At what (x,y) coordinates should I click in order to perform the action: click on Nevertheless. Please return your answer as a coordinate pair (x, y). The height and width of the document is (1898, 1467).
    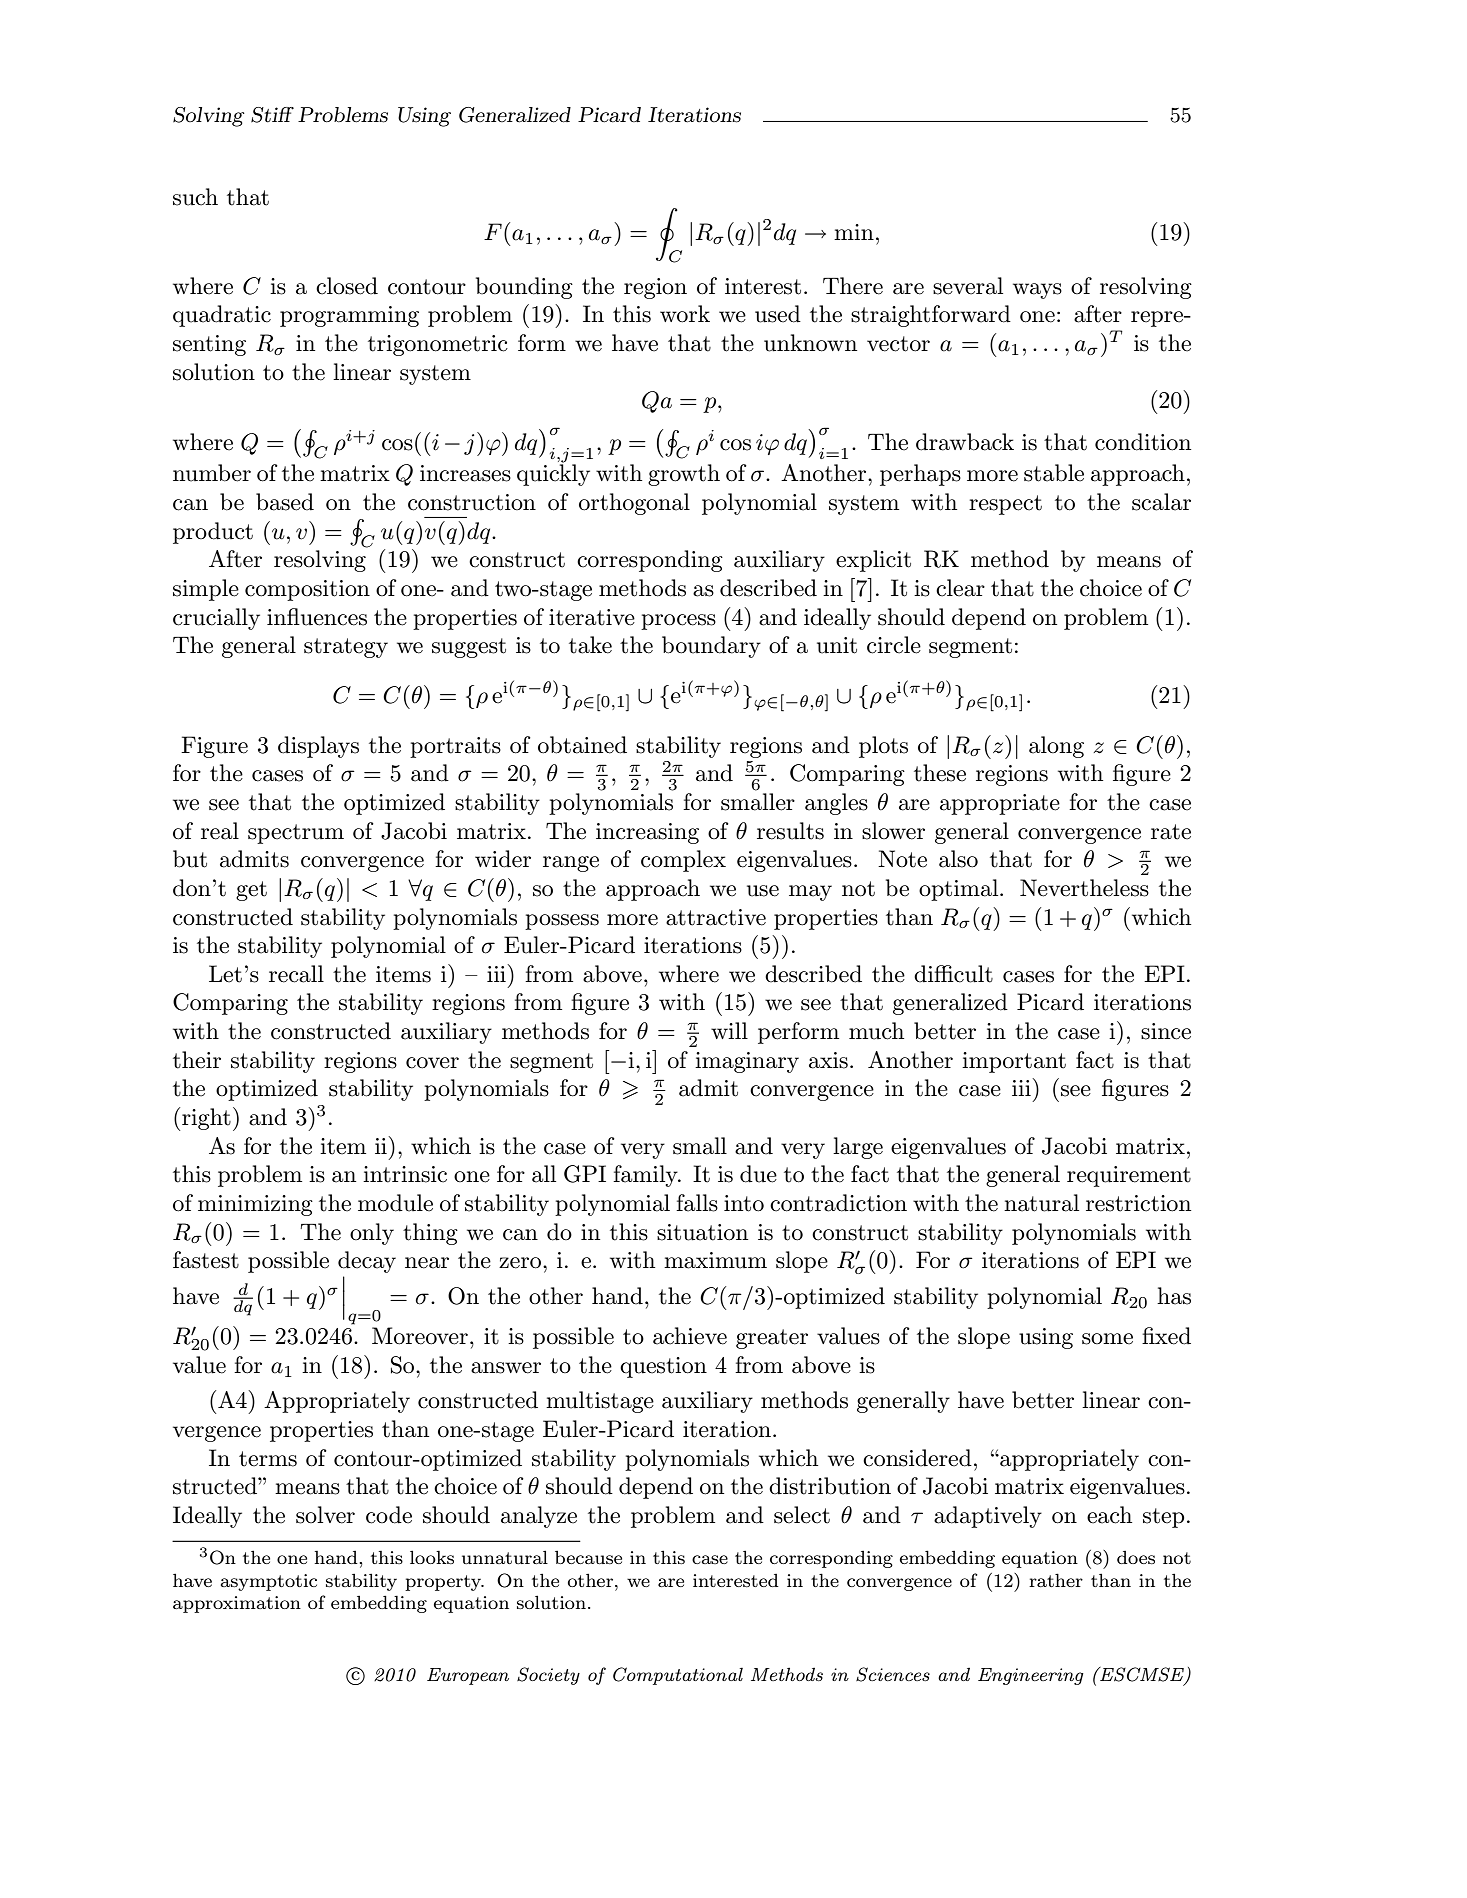
    Looking at the image, I should click on (1084, 888).
